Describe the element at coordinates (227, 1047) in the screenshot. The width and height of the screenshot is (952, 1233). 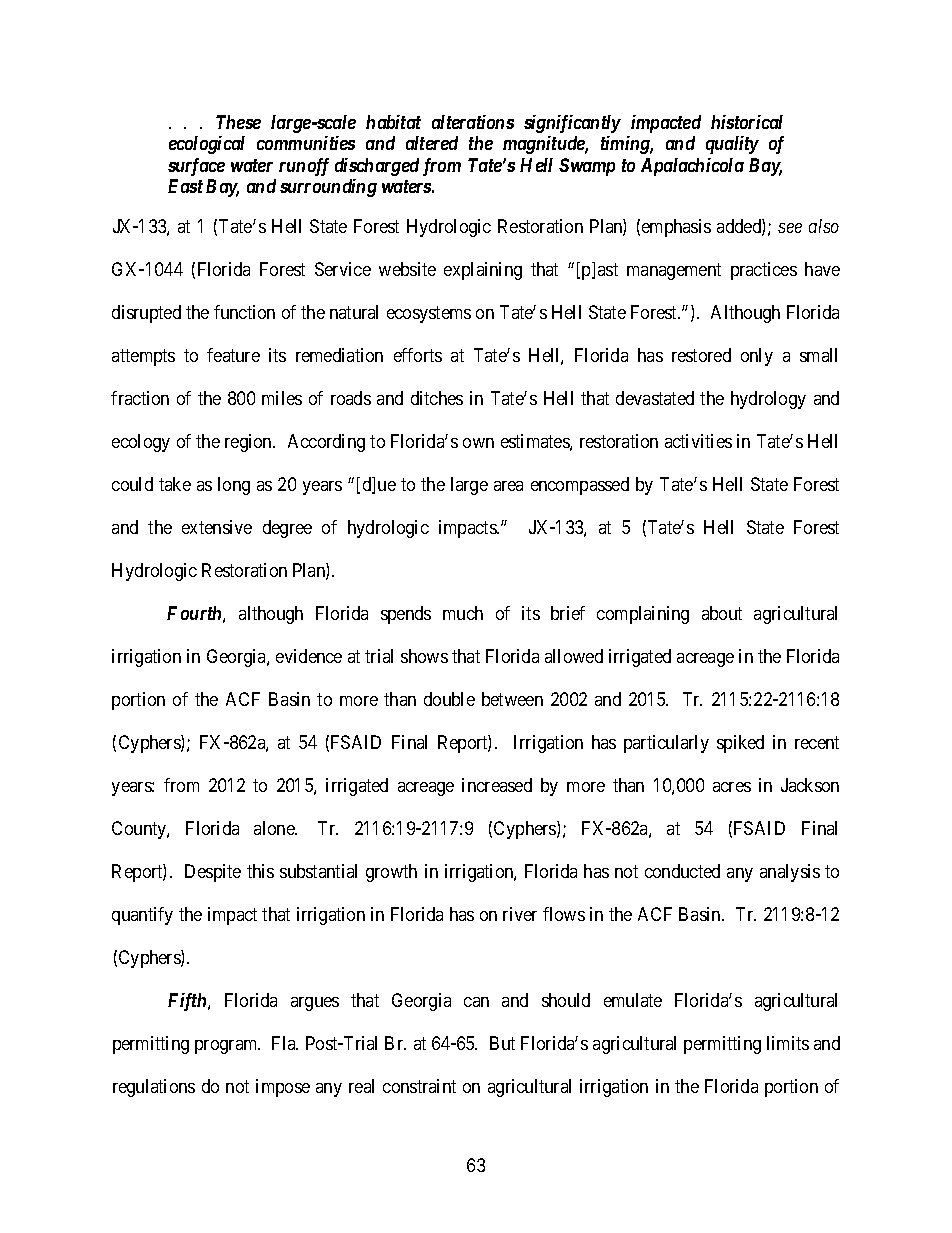
I see `program` at that location.
